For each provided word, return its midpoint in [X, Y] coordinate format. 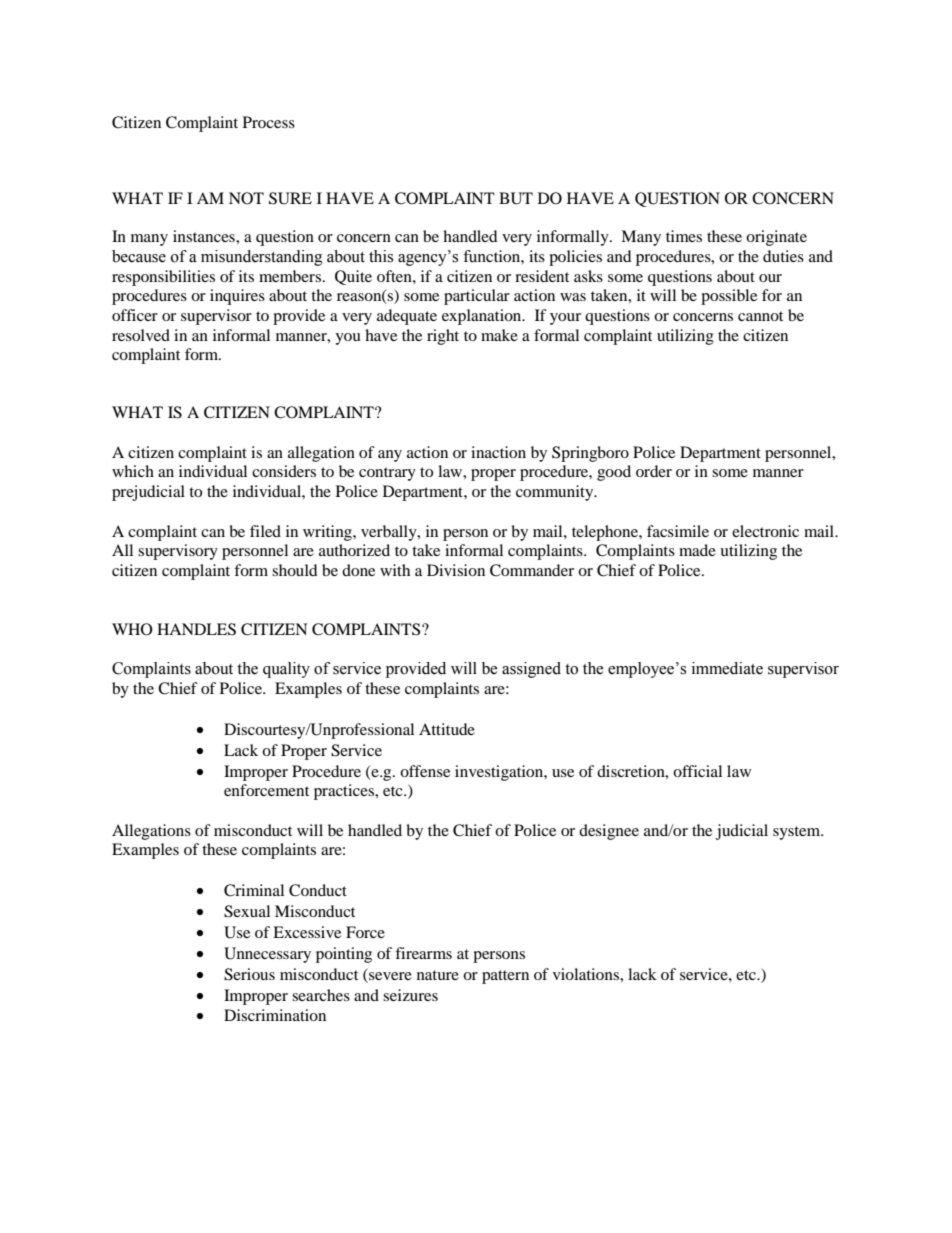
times [684, 236]
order [654, 471]
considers [284, 471]
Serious [249, 974]
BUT [516, 198]
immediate [727, 668]
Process [269, 122]
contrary [387, 474]
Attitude [447, 729]
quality [286, 670]
